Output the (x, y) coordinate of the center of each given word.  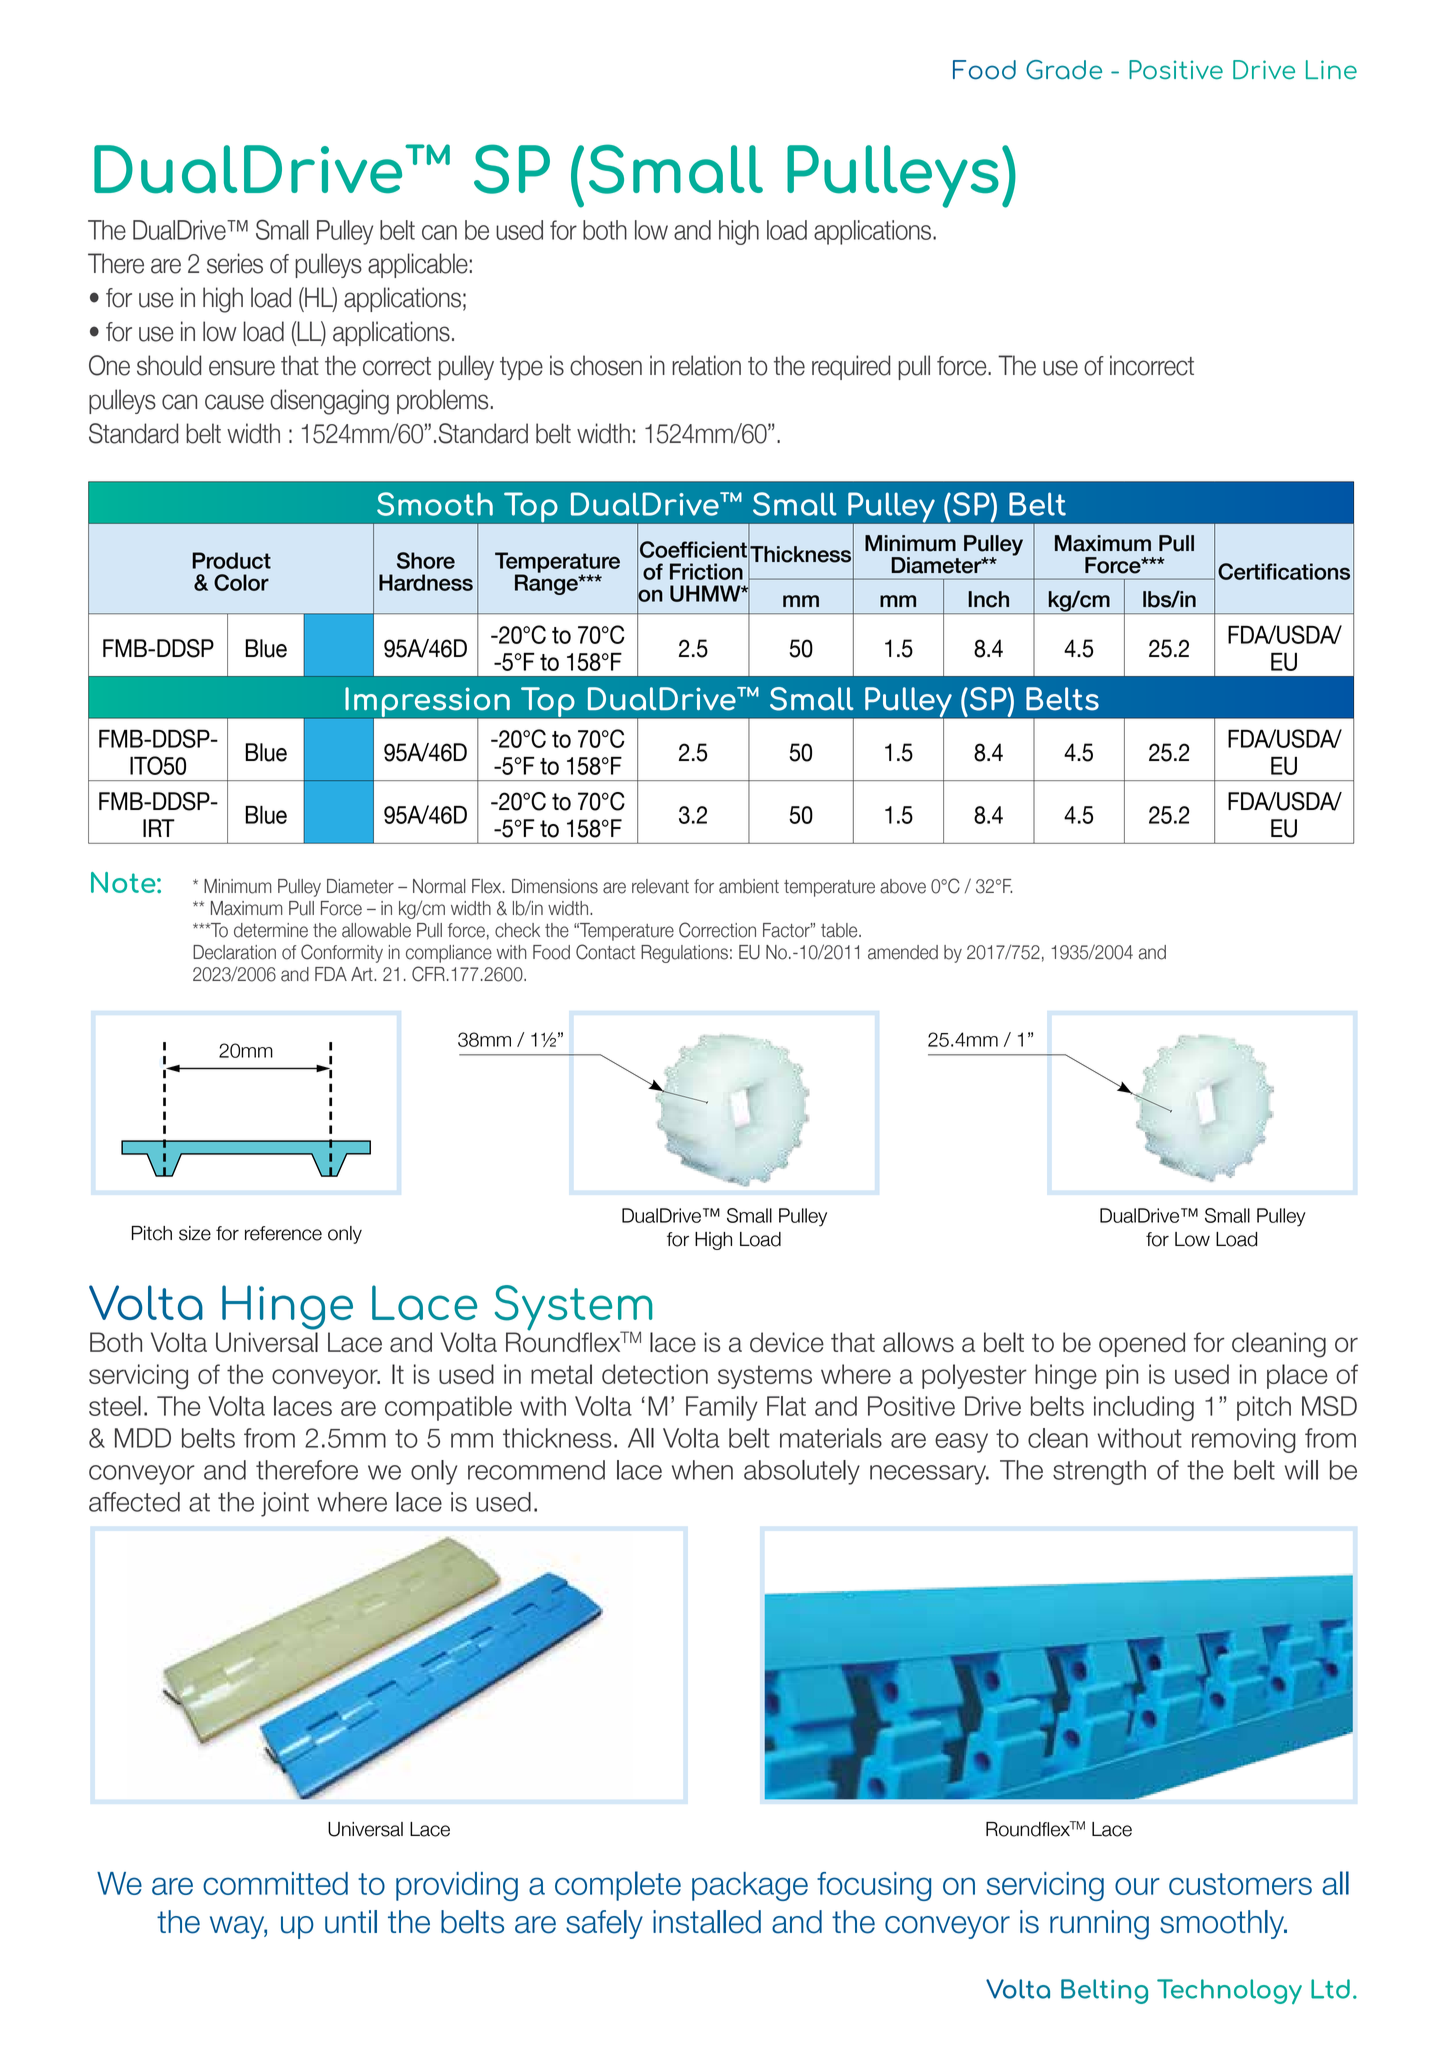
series (235, 263)
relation (706, 365)
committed (275, 1883)
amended (903, 952)
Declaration (234, 952)
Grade (1064, 70)
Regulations (684, 954)
